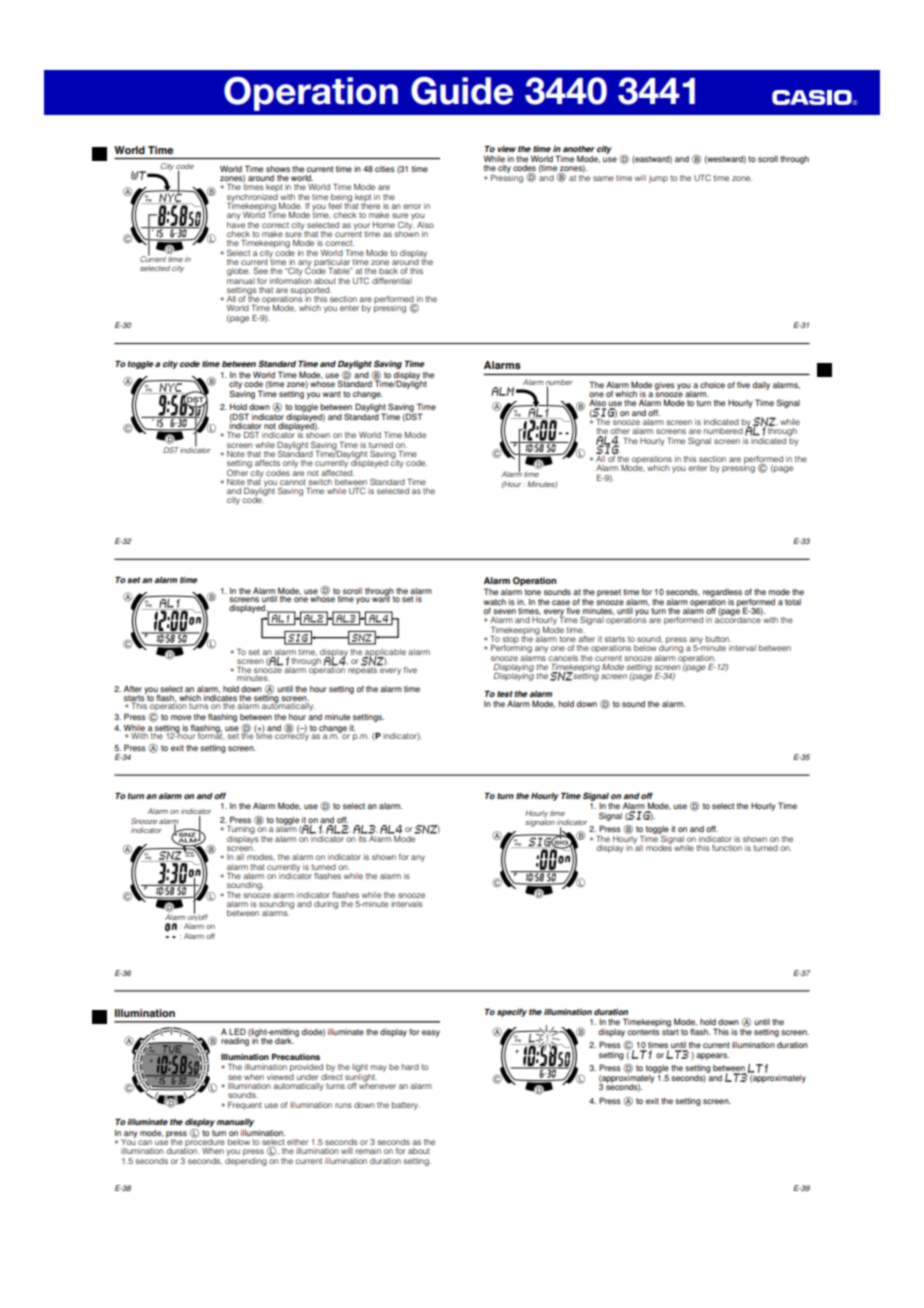 The image size is (924, 1308). What do you see at coordinates (658, 179) in the page?
I see `jump` at bounding box center [658, 179].
